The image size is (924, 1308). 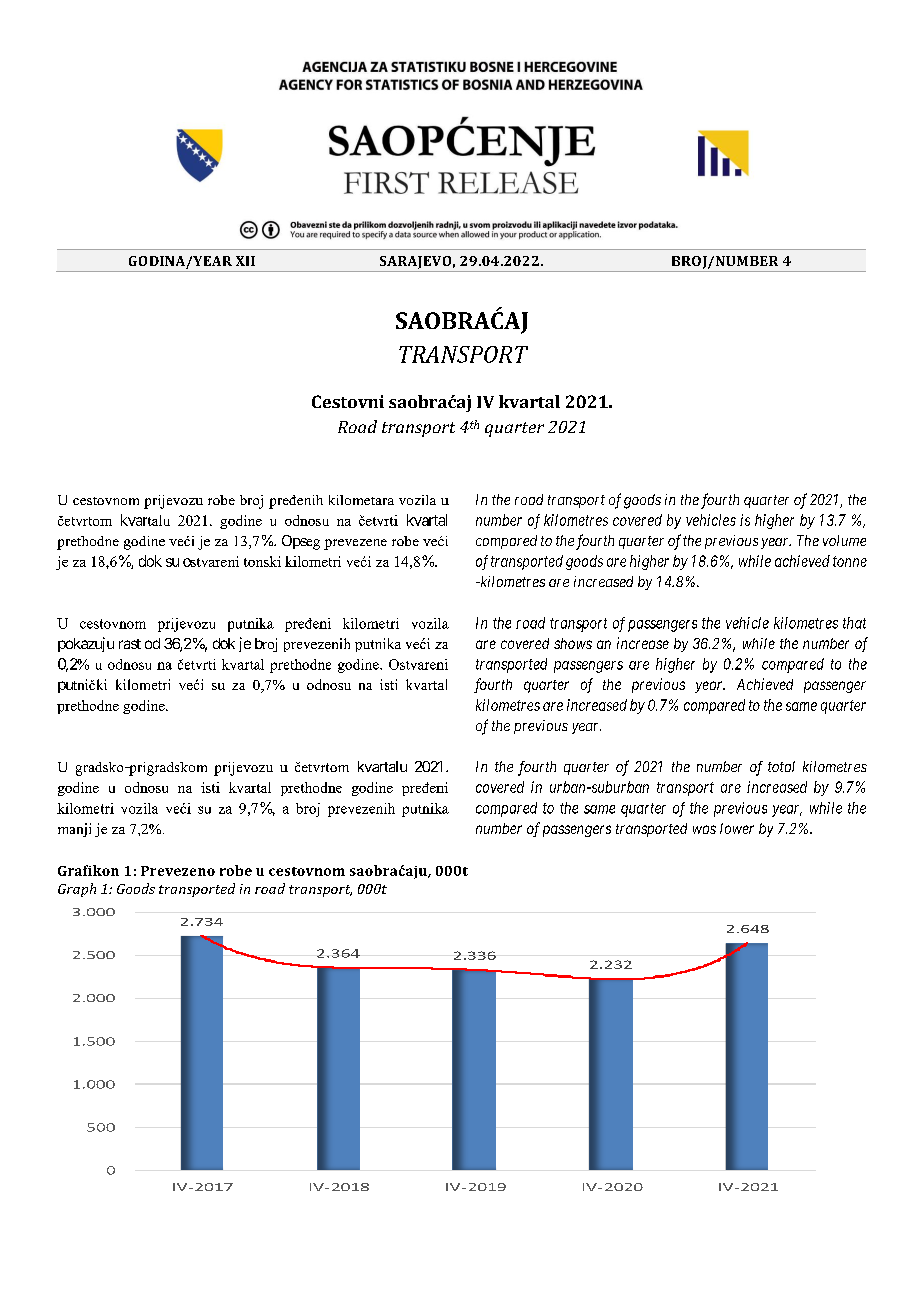 I want to click on robe, so click(x=236, y=870).
